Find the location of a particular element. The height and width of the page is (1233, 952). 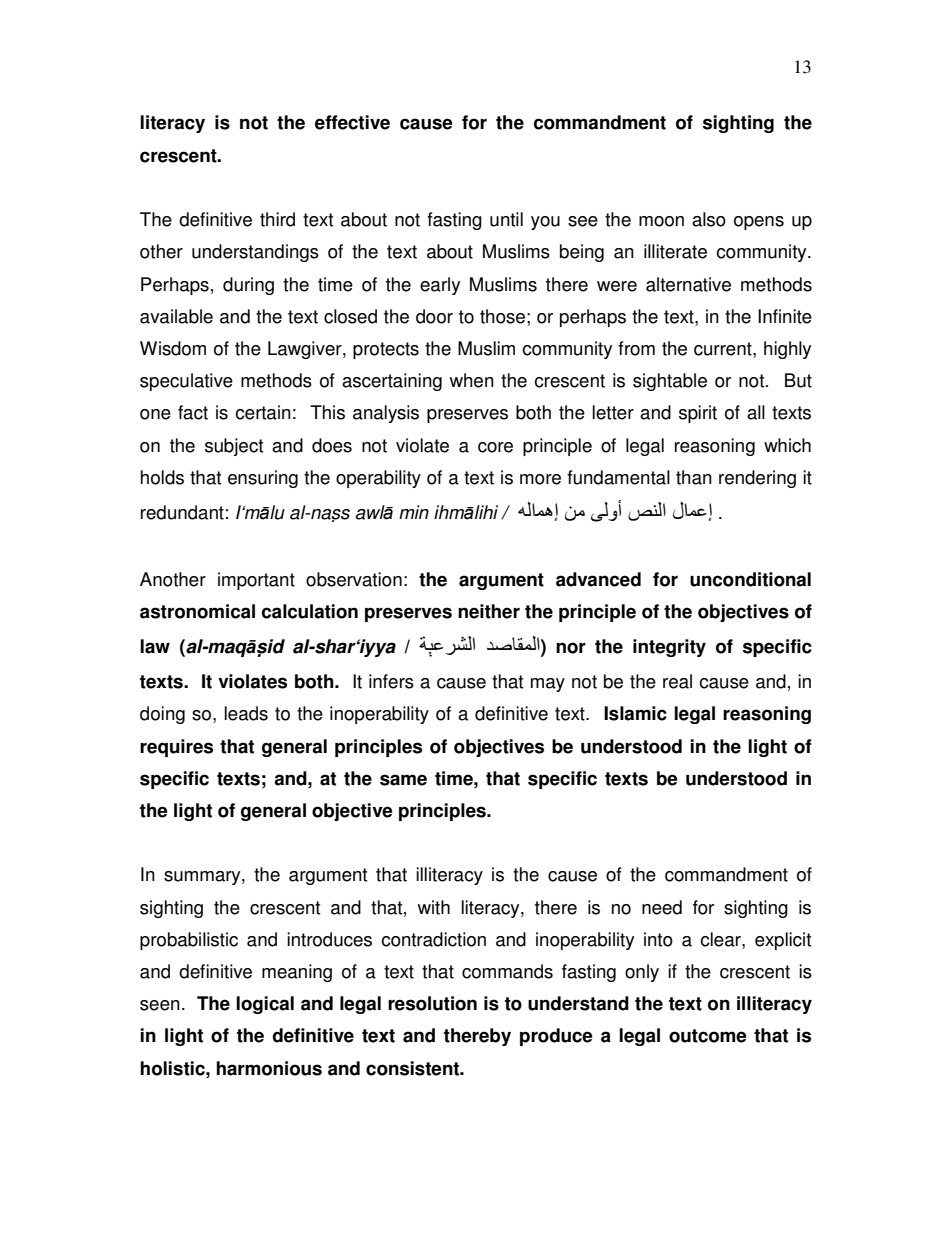

leads is located at coordinates (246, 713).
